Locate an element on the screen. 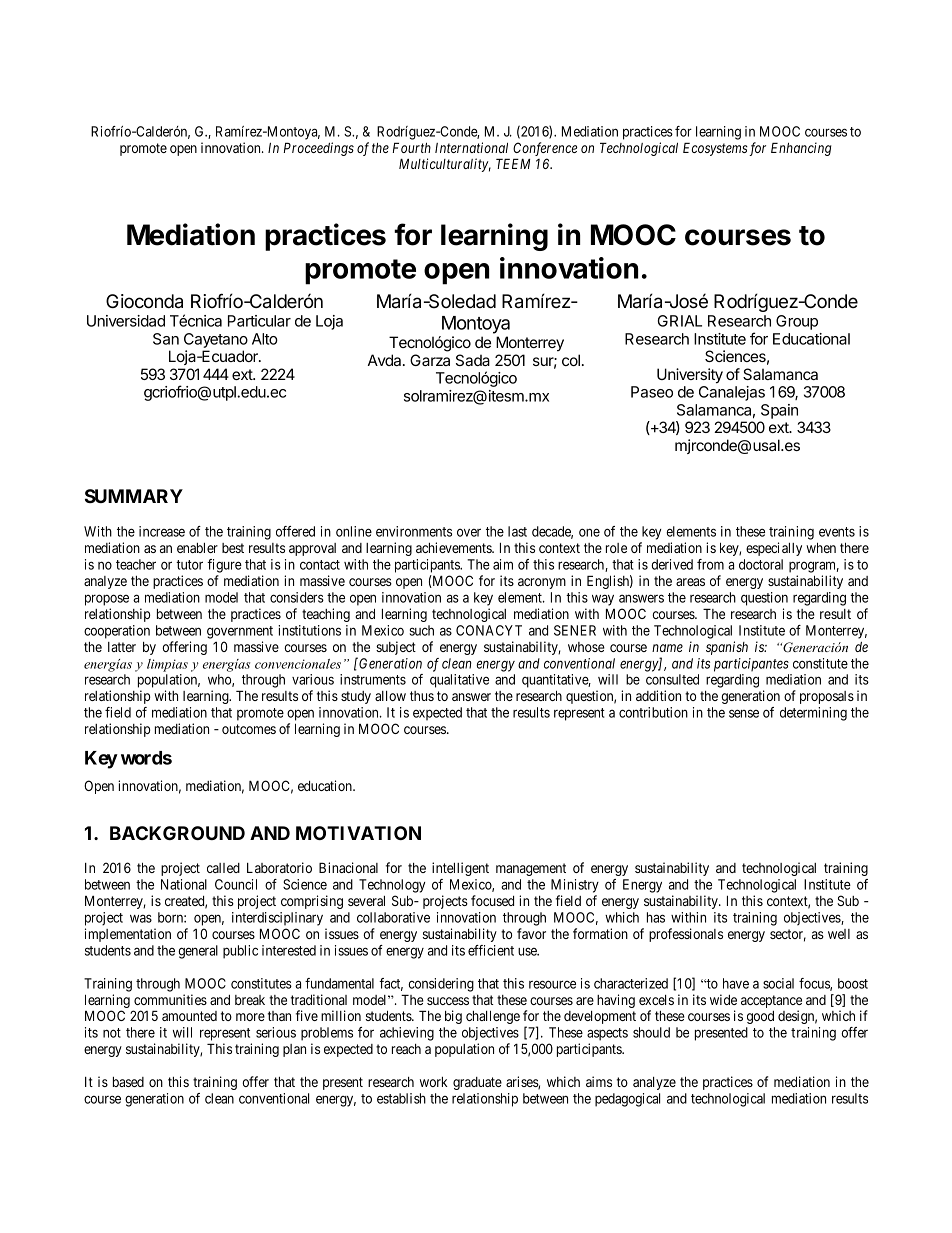 This screenshot has width=952, height=1233. San is located at coordinates (166, 339).
